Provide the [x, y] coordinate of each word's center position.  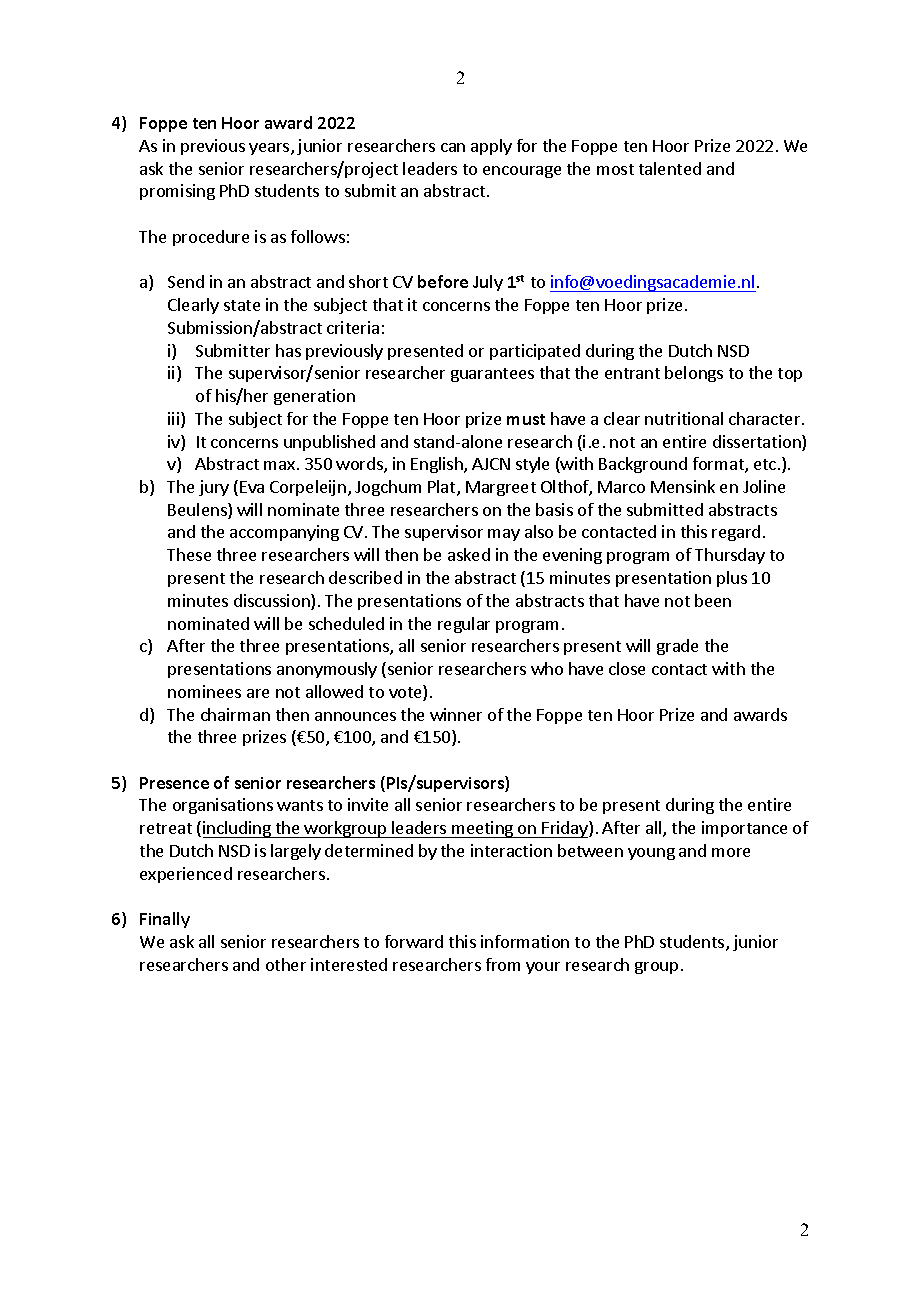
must [526, 419]
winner [456, 714]
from [503, 964]
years [270, 149]
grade [677, 647]
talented [670, 168]
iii [175, 420]
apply [491, 147]
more [731, 852]
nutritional [684, 418]
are [258, 693]
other [286, 964]
